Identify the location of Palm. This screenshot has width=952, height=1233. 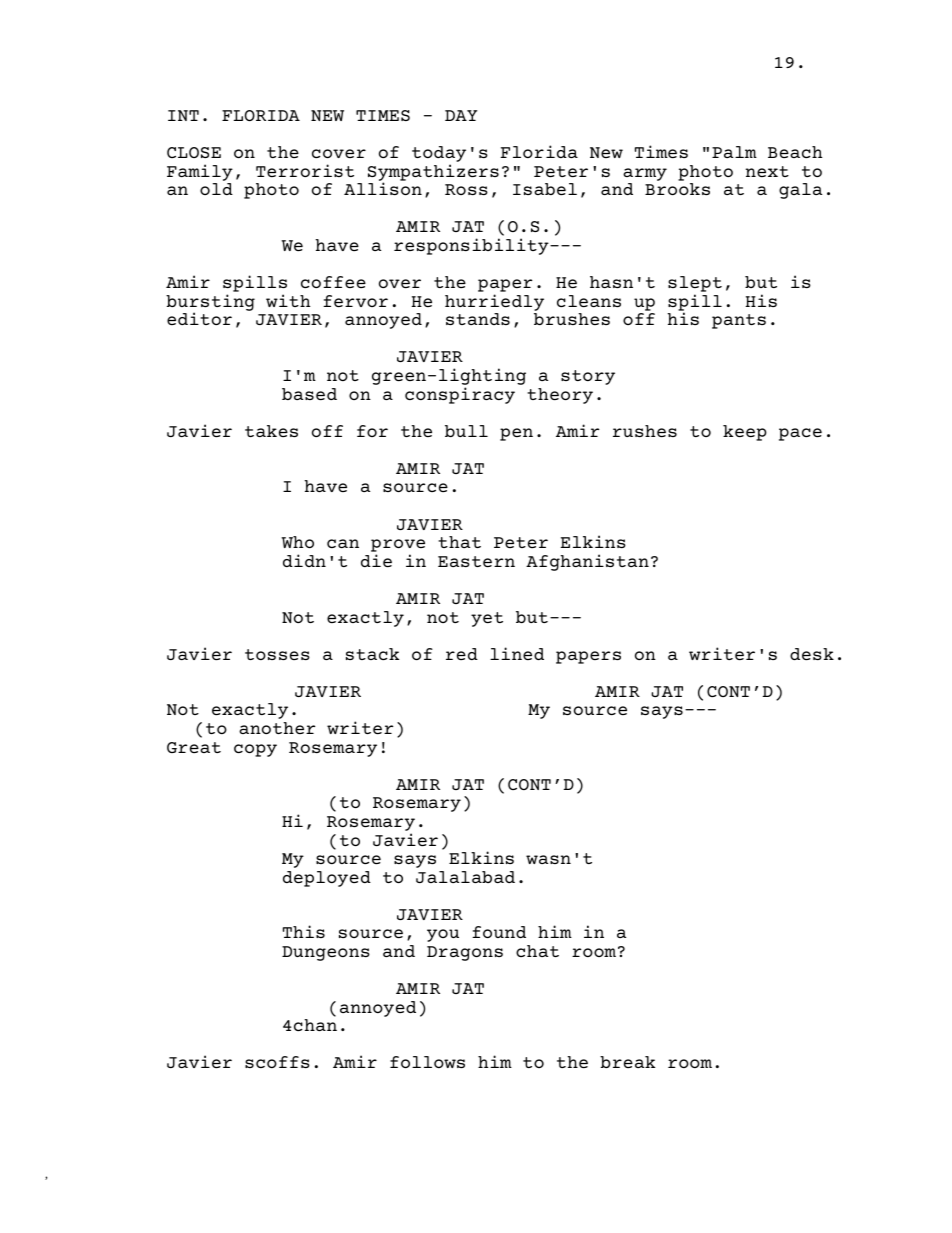
(734, 152).
